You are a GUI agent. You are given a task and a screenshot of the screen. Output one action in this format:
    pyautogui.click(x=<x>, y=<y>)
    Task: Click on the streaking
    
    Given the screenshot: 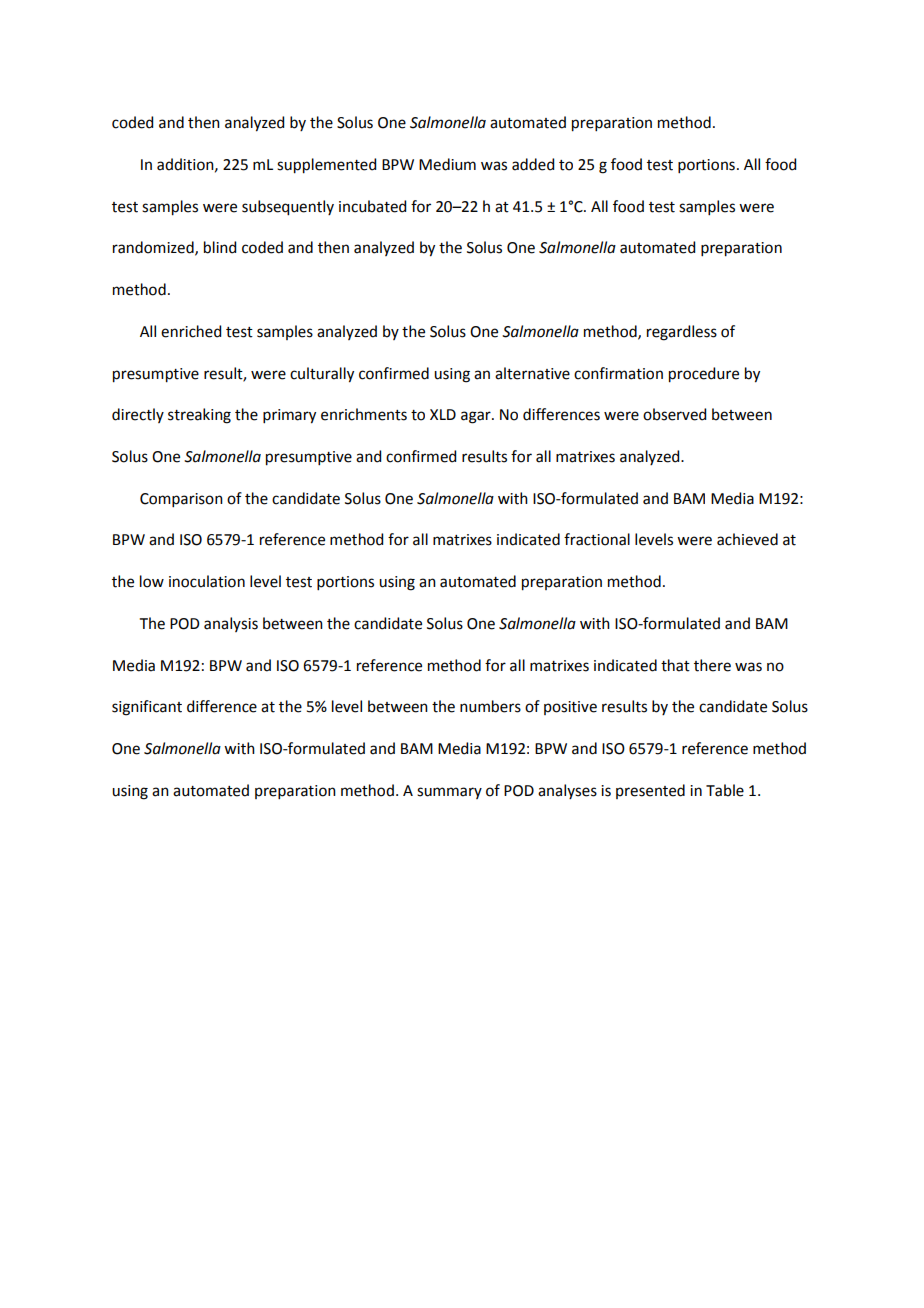 What is the action you would take?
    pyautogui.click(x=199, y=416)
